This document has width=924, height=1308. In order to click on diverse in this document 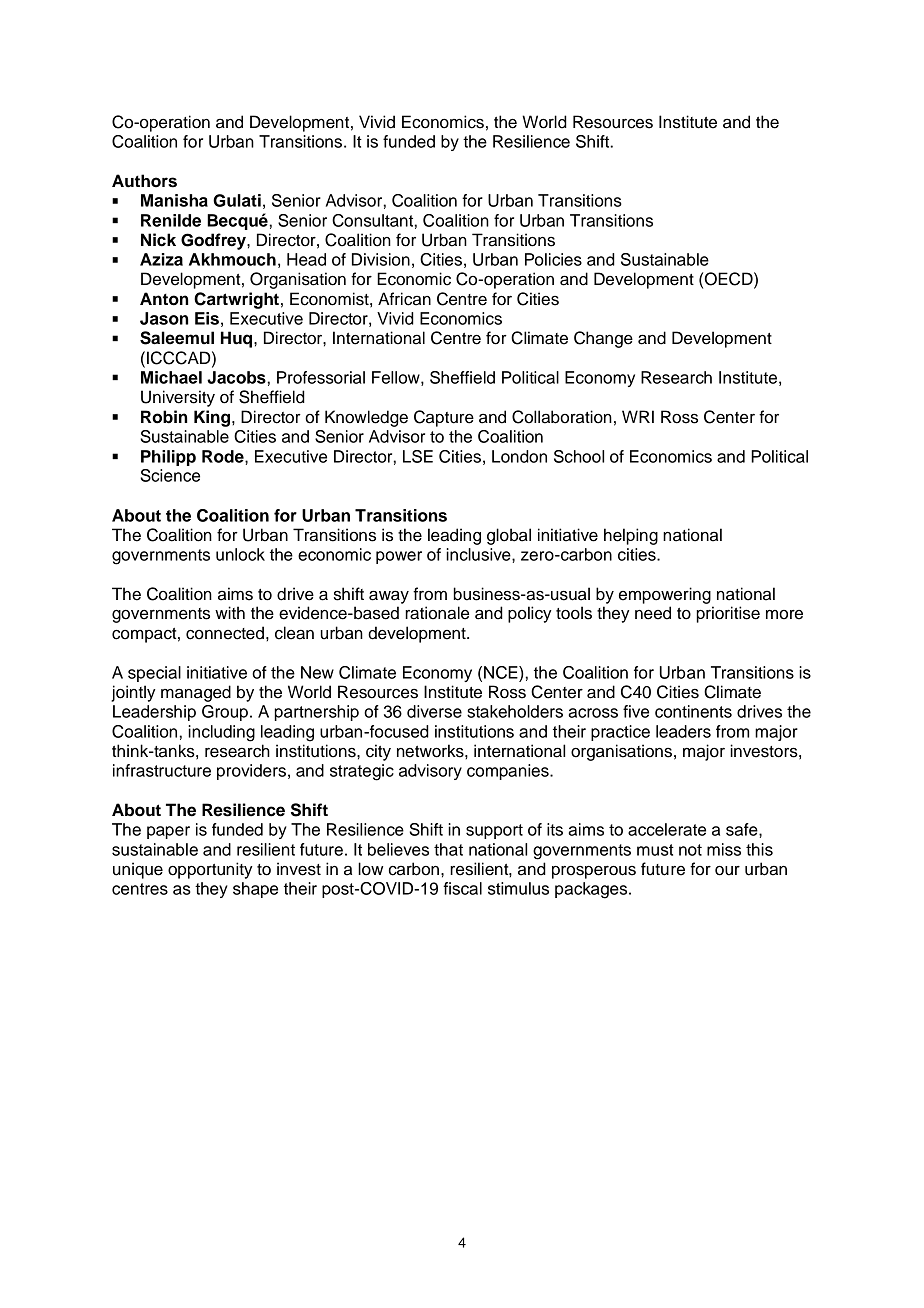, I will do `click(434, 711)`.
